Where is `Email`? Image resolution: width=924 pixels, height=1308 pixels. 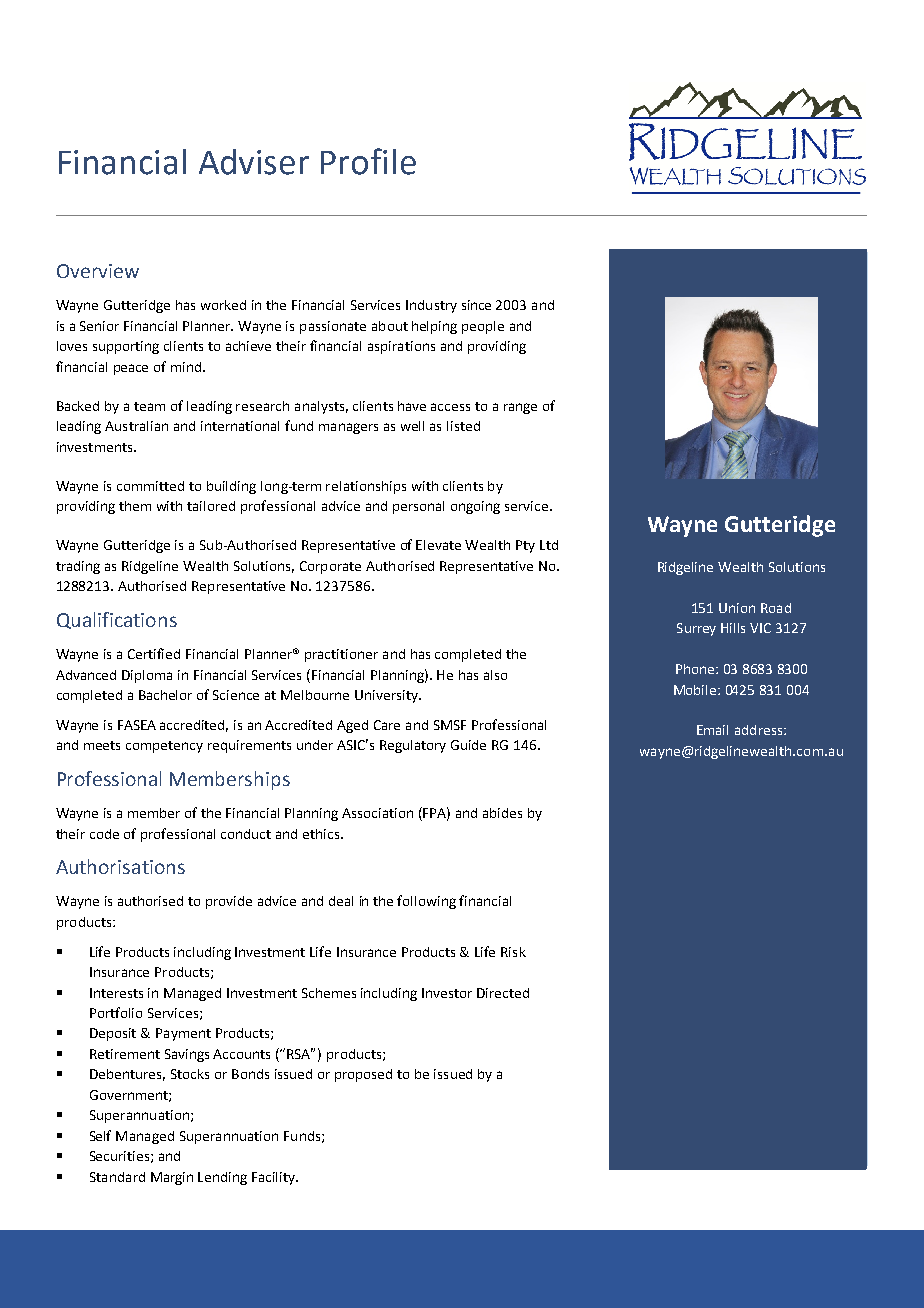 Email is located at coordinates (712, 730).
